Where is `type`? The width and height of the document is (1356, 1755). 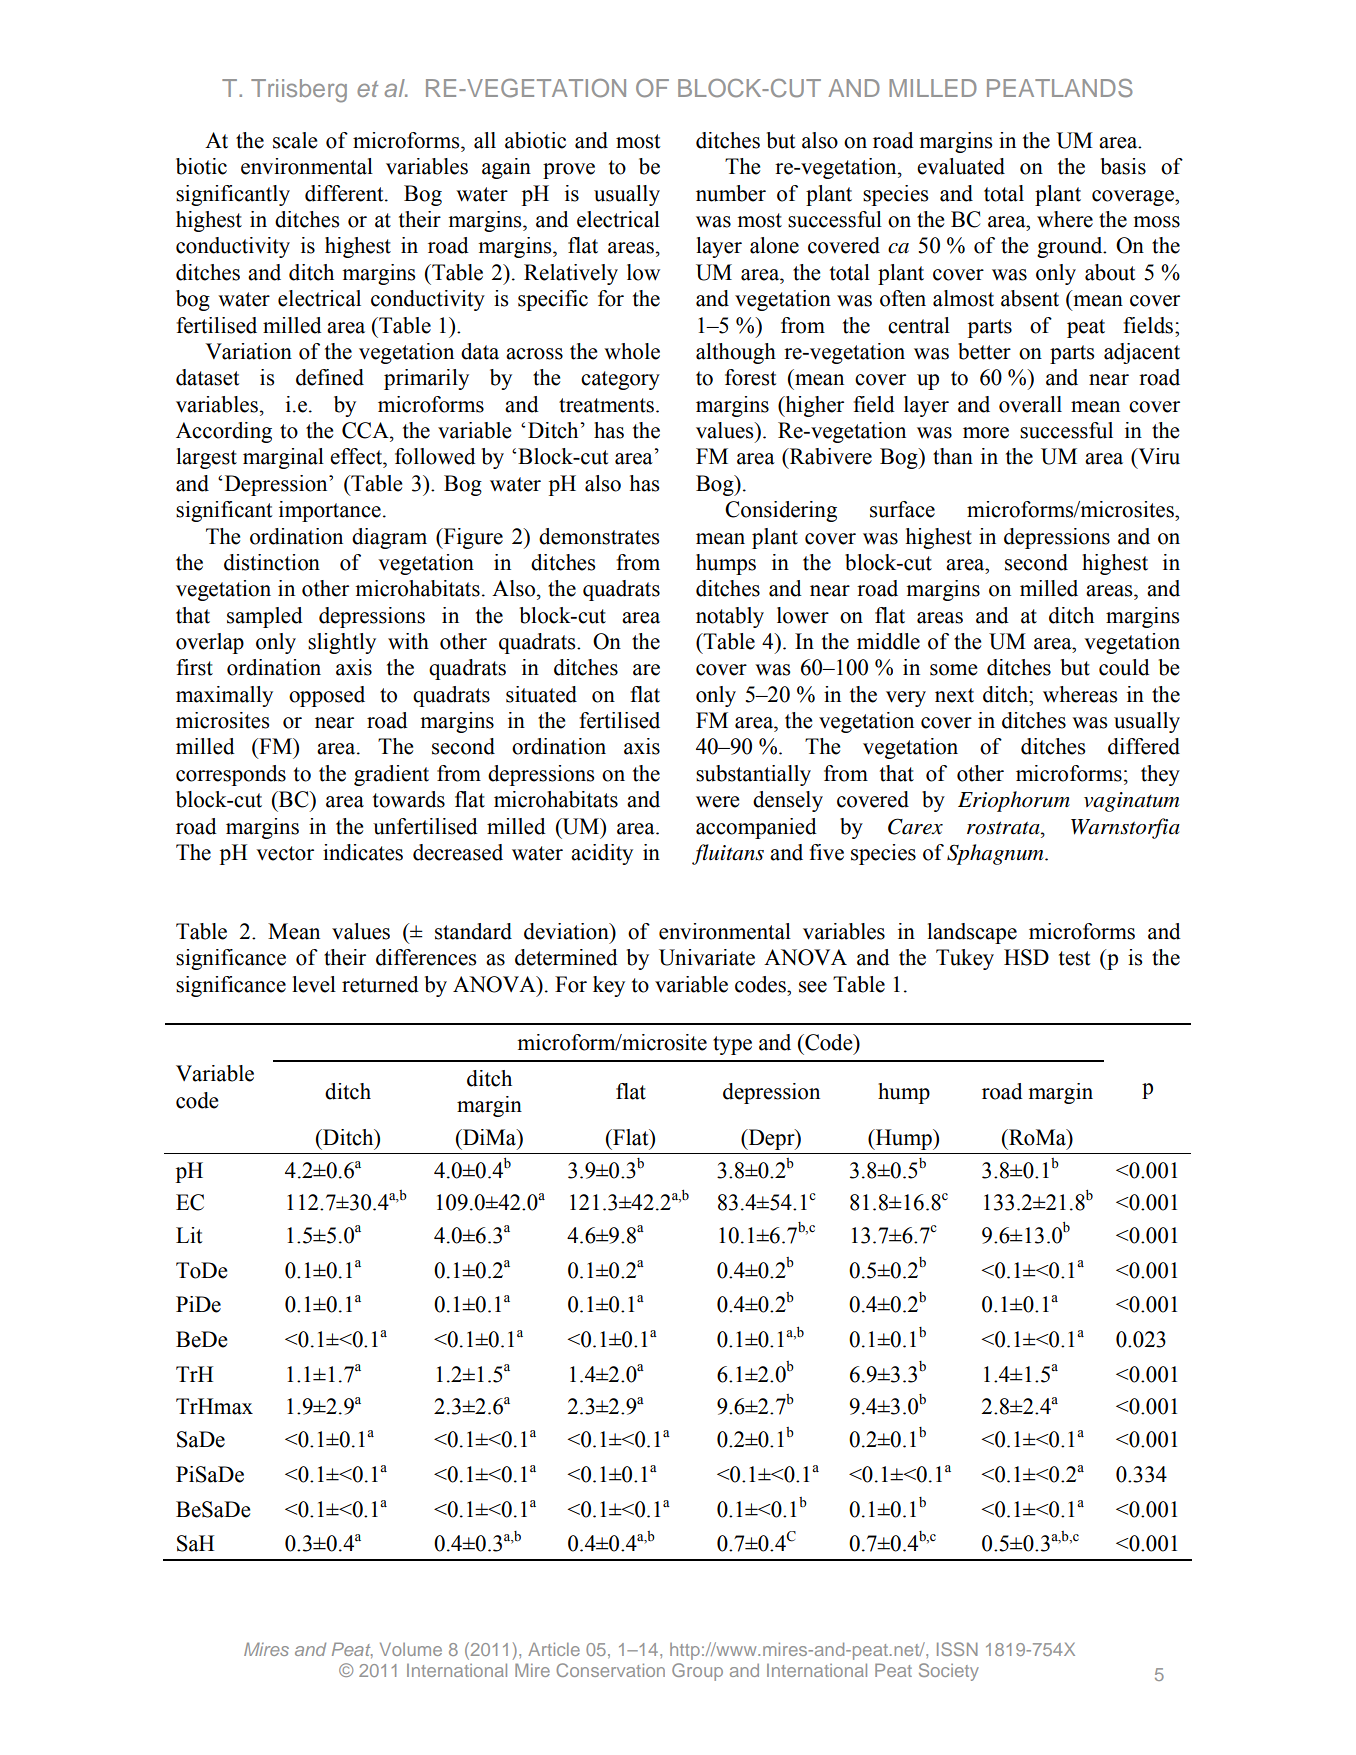
type is located at coordinates (732, 1045).
